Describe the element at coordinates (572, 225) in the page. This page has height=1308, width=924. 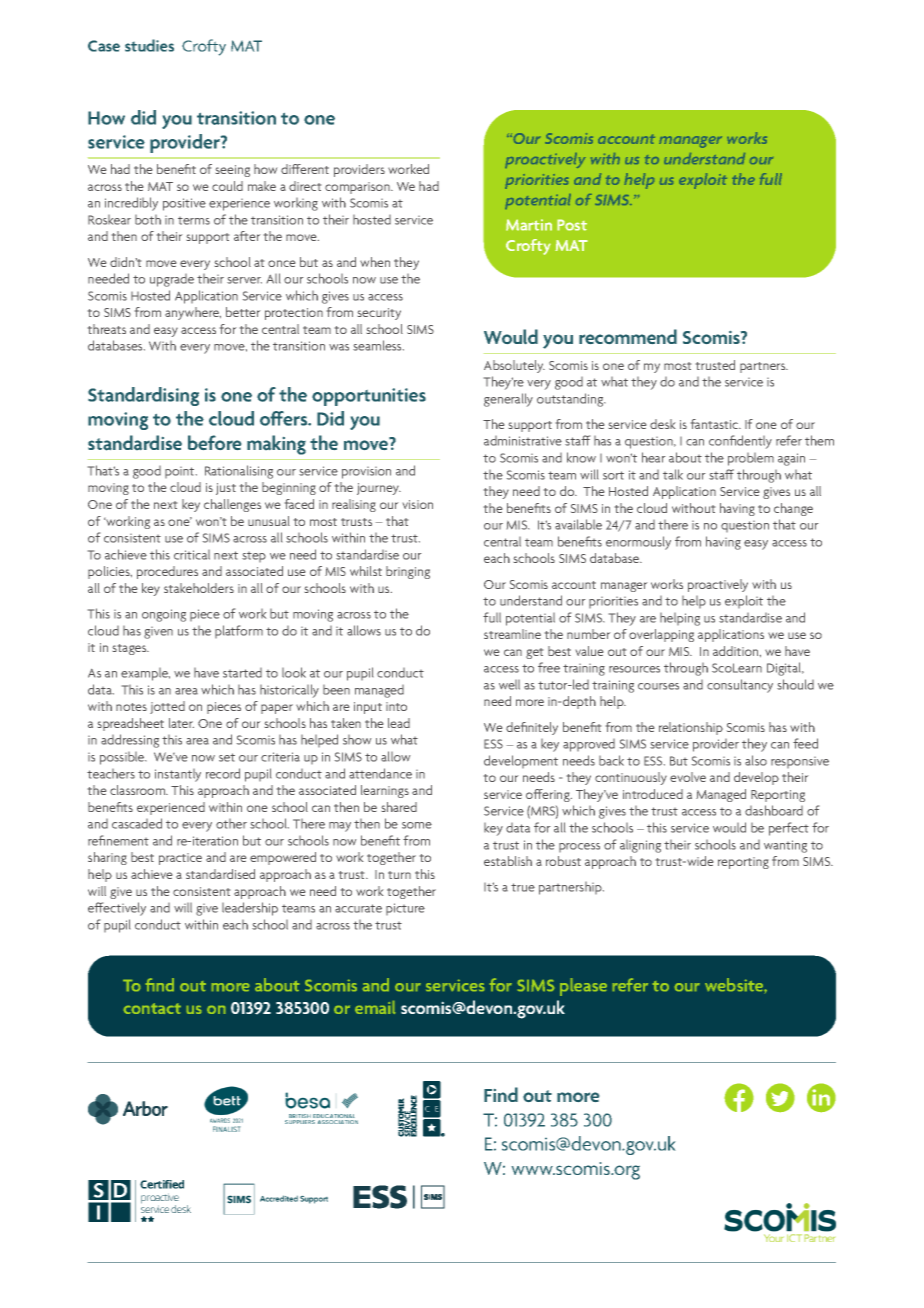
I see `Post` at that location.
